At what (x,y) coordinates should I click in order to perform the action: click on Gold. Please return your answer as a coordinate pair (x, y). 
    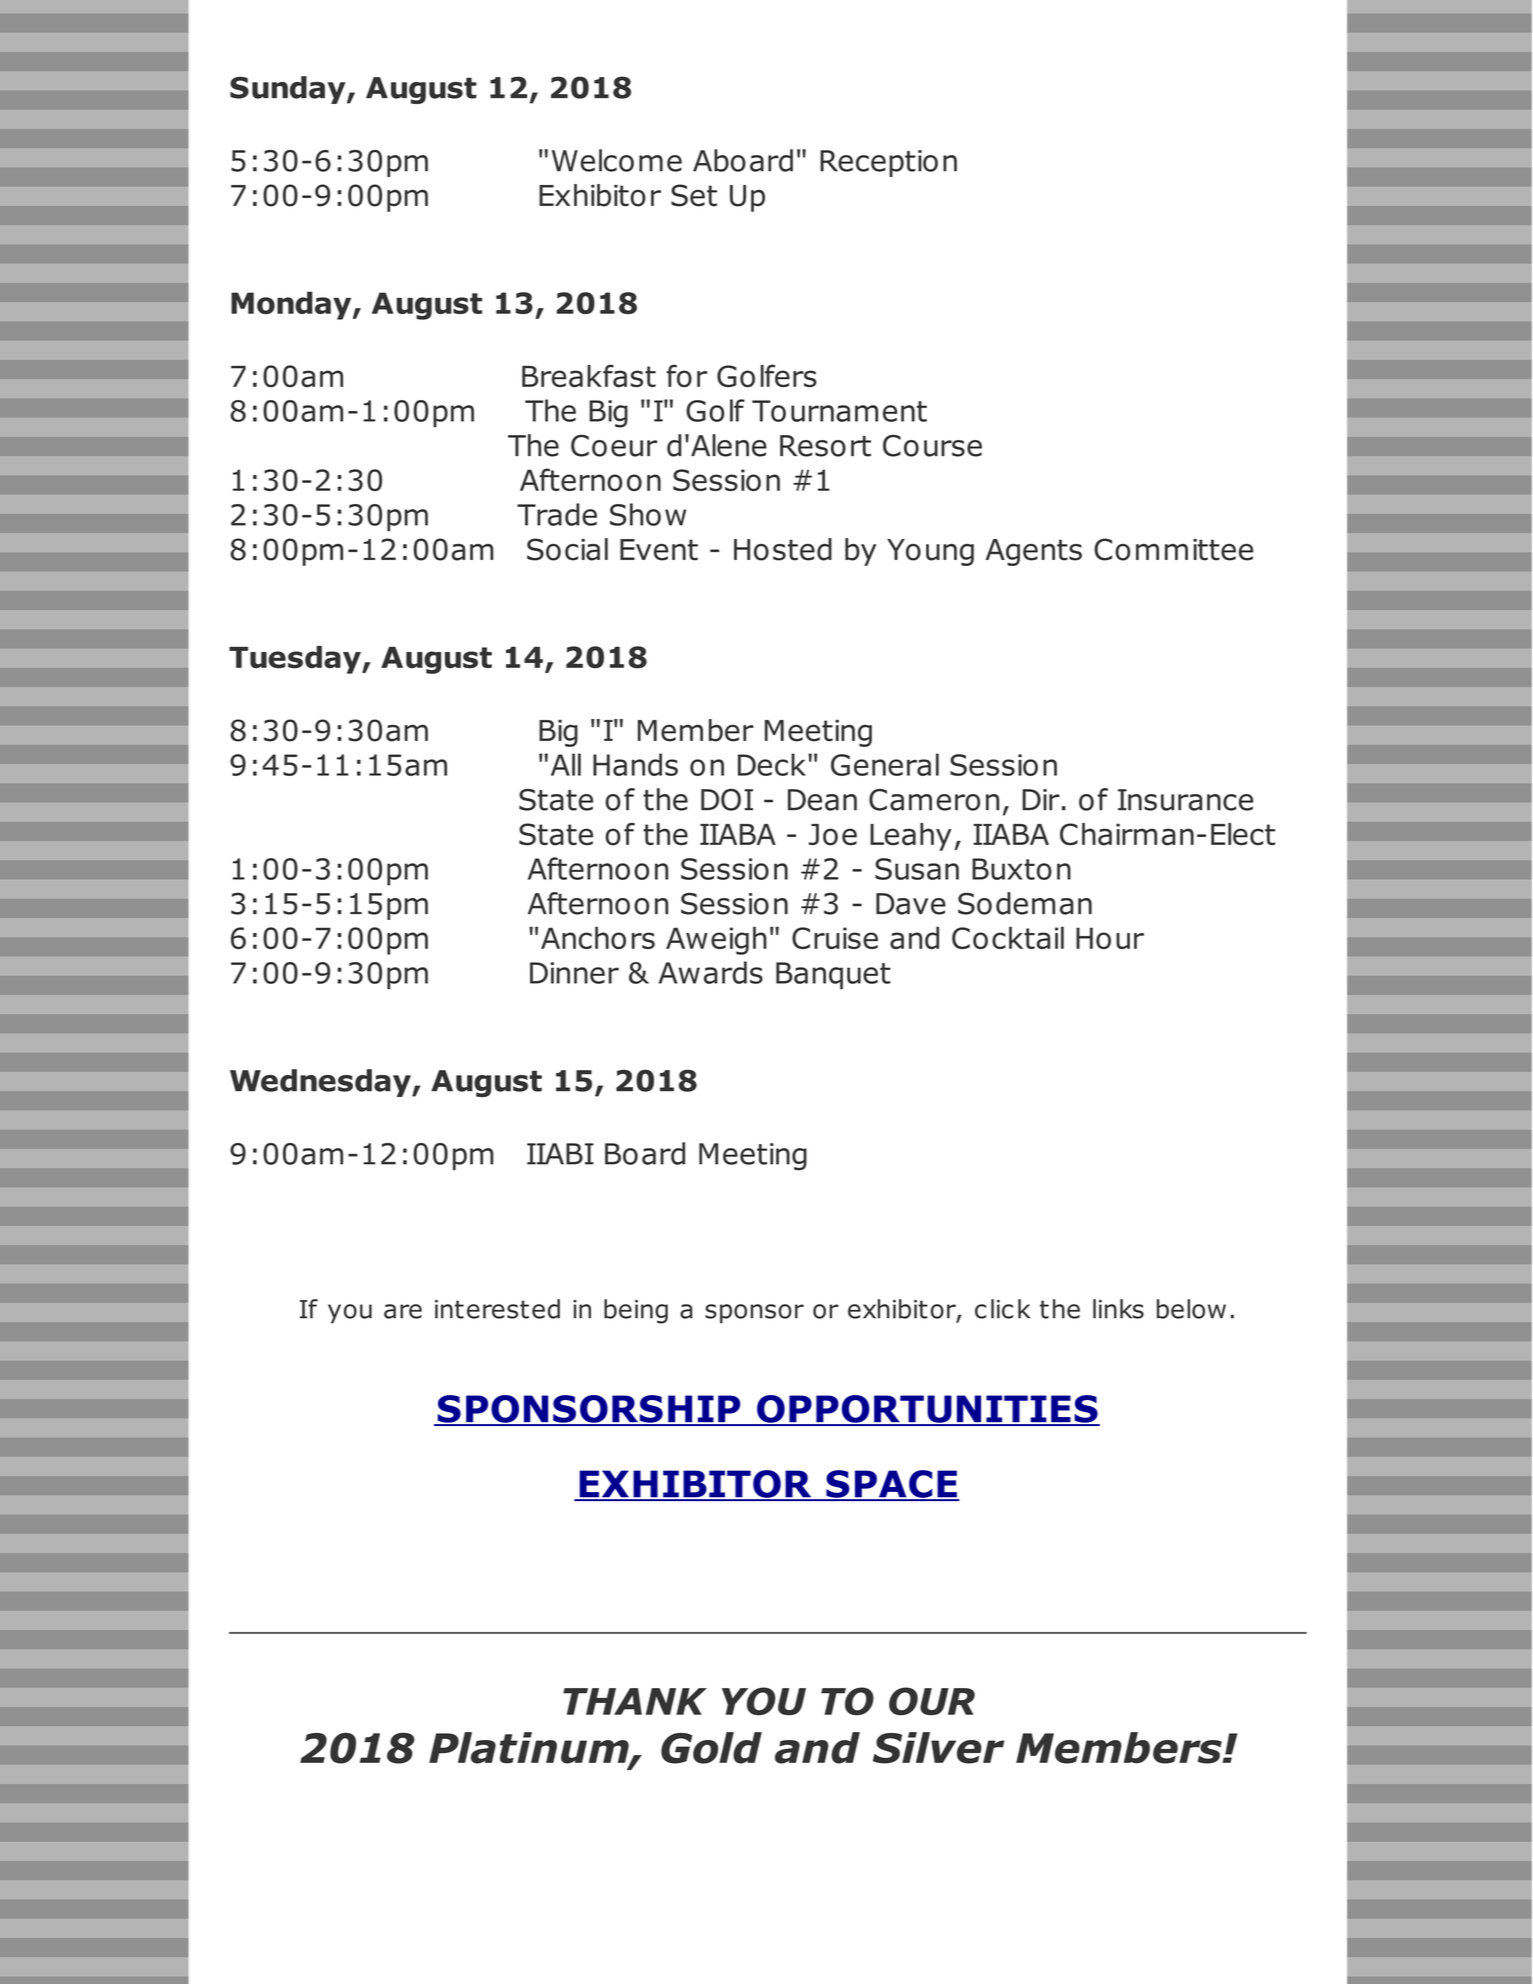
    Looking at the image, I should click on (711, 1748).
